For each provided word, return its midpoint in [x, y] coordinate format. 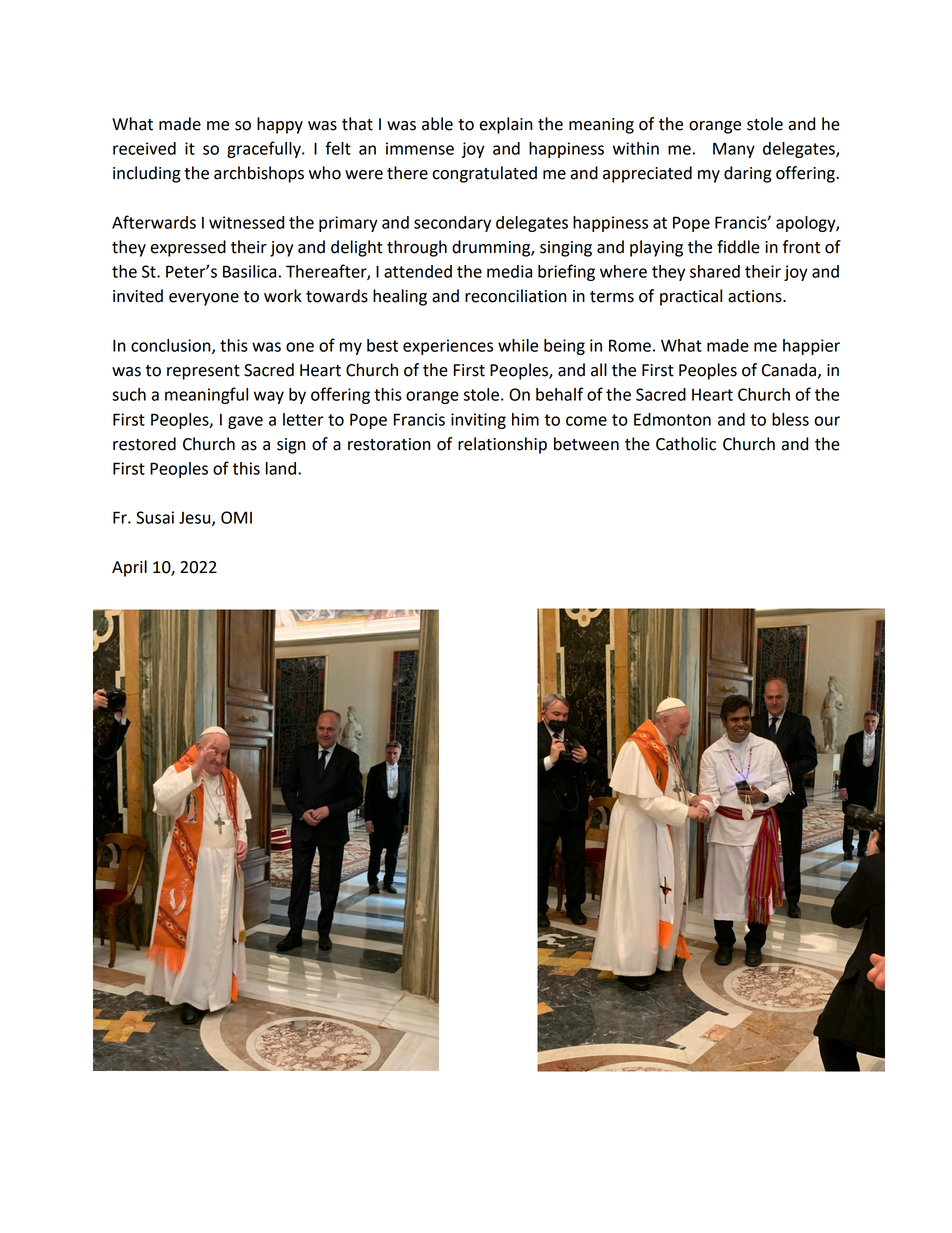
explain [505, 125]
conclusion [172, 346]
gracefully [265, 149]
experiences [448, 347]
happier [811, 347]
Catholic [686, 444]
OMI [236, 517]
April [129, 568]
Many [734, 150]
